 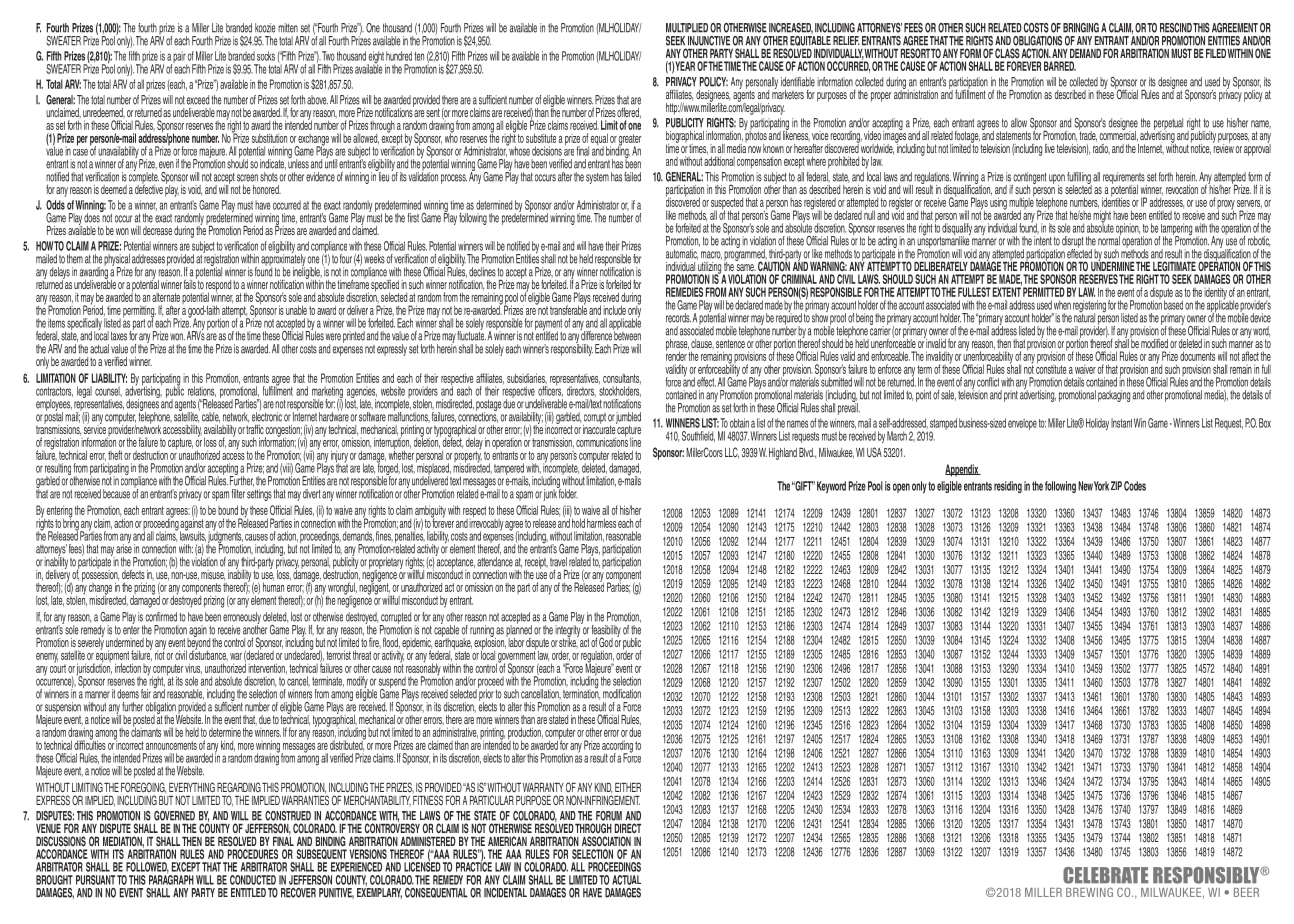 I want to click on normal, so click(x=1109, y=240).
